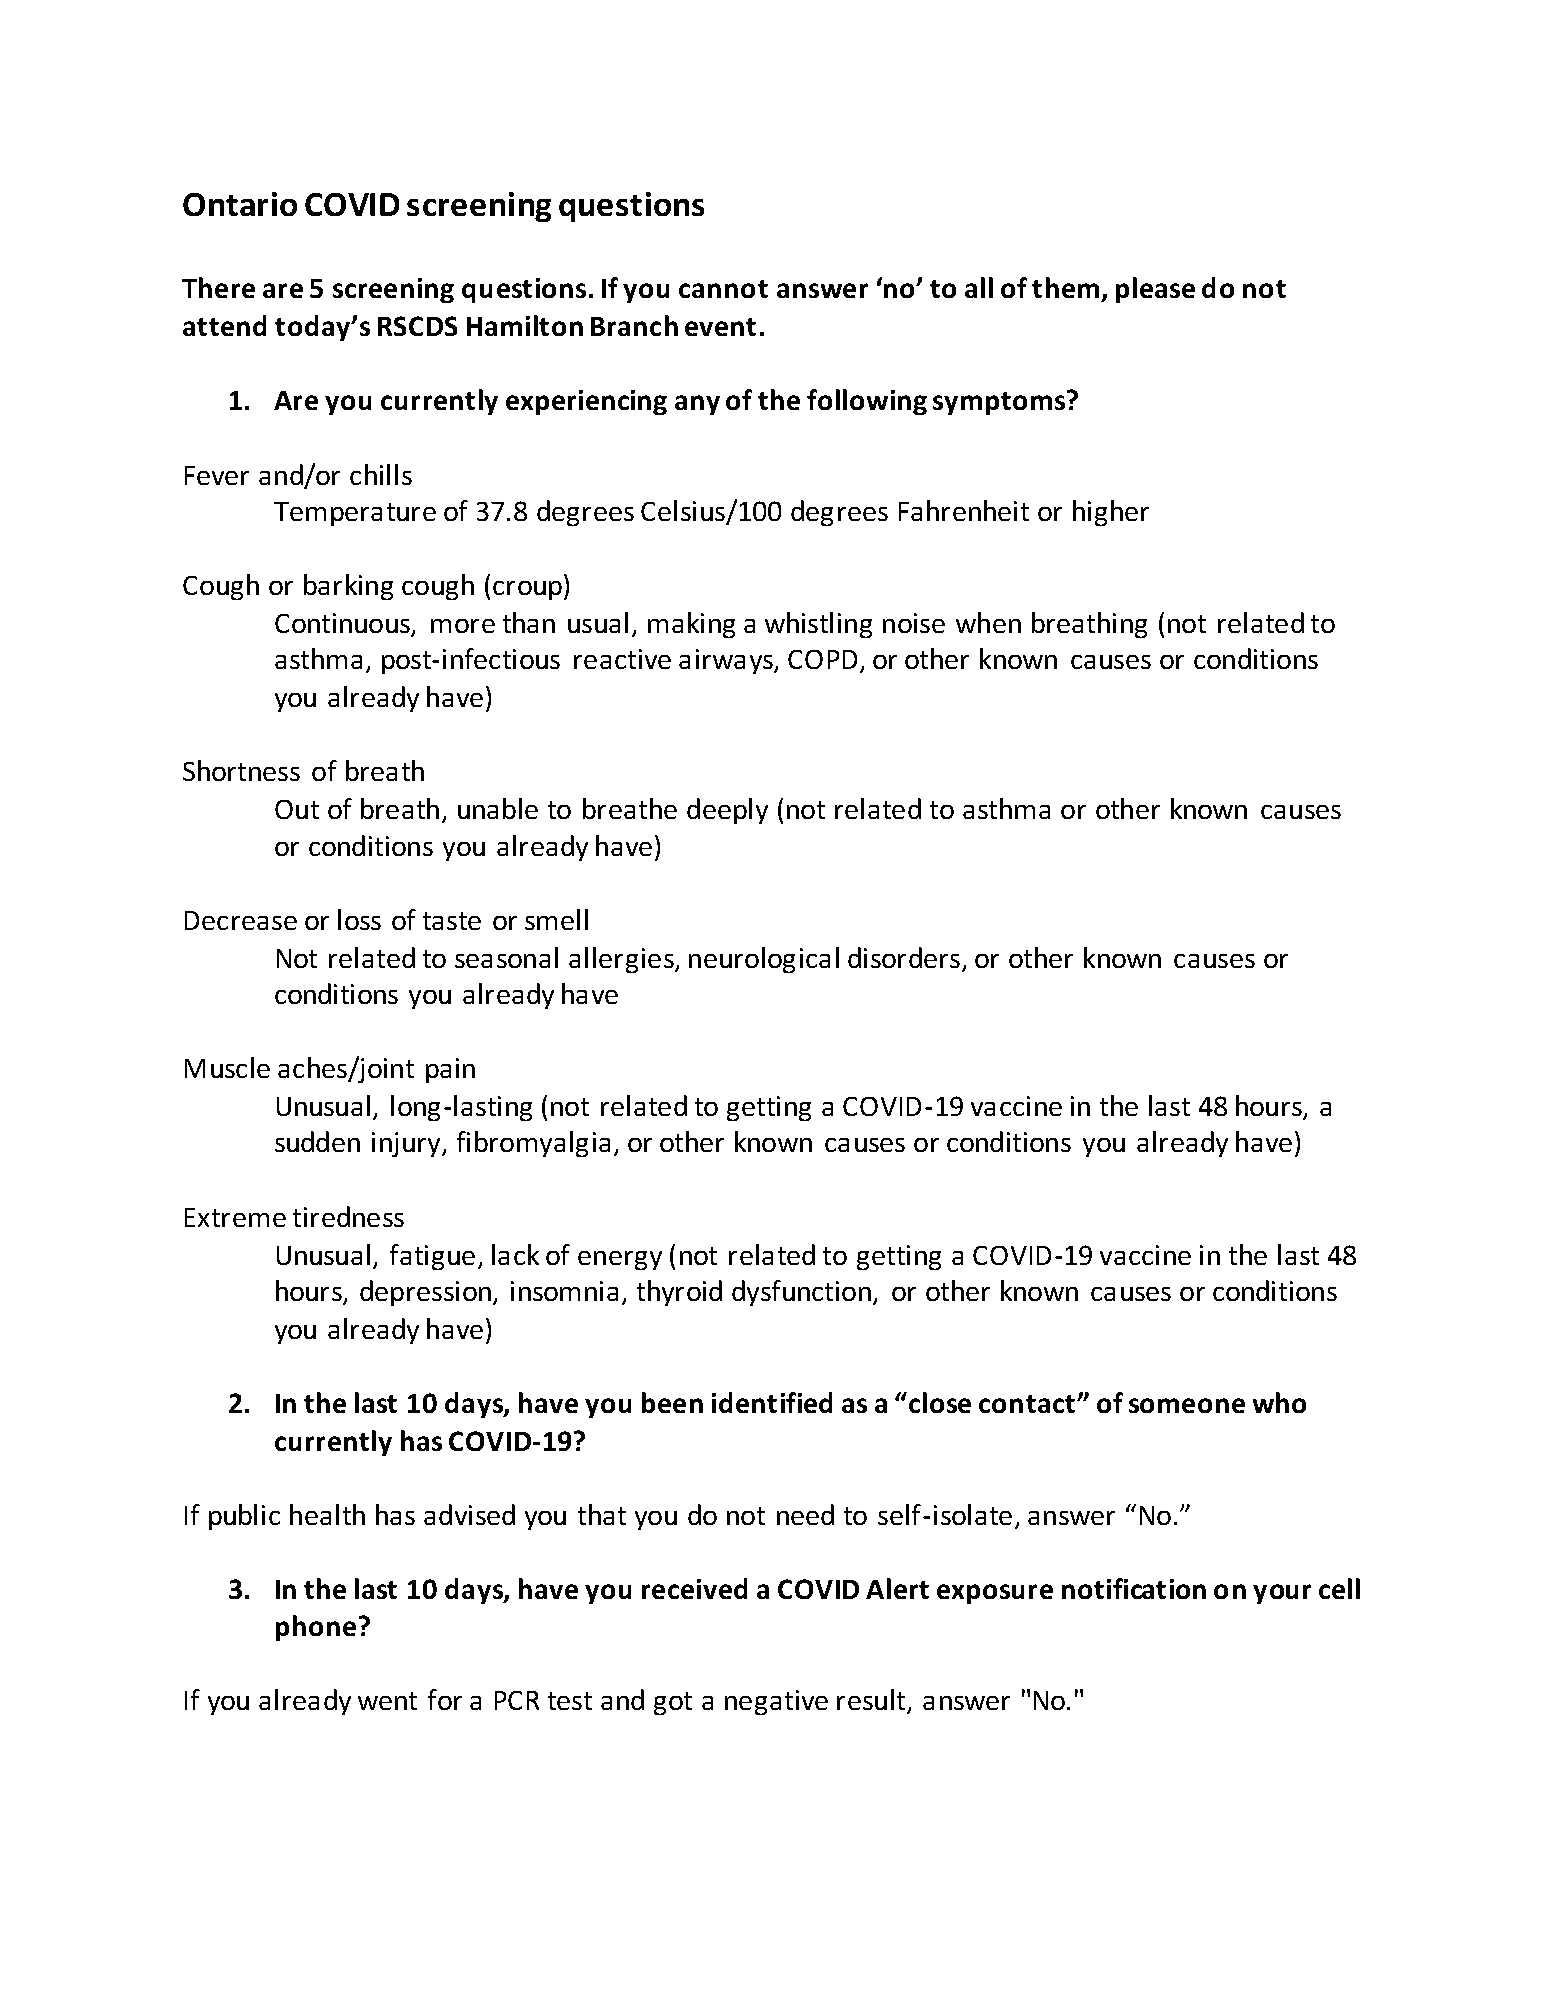  I want to click on loss, so click(359, 919).
